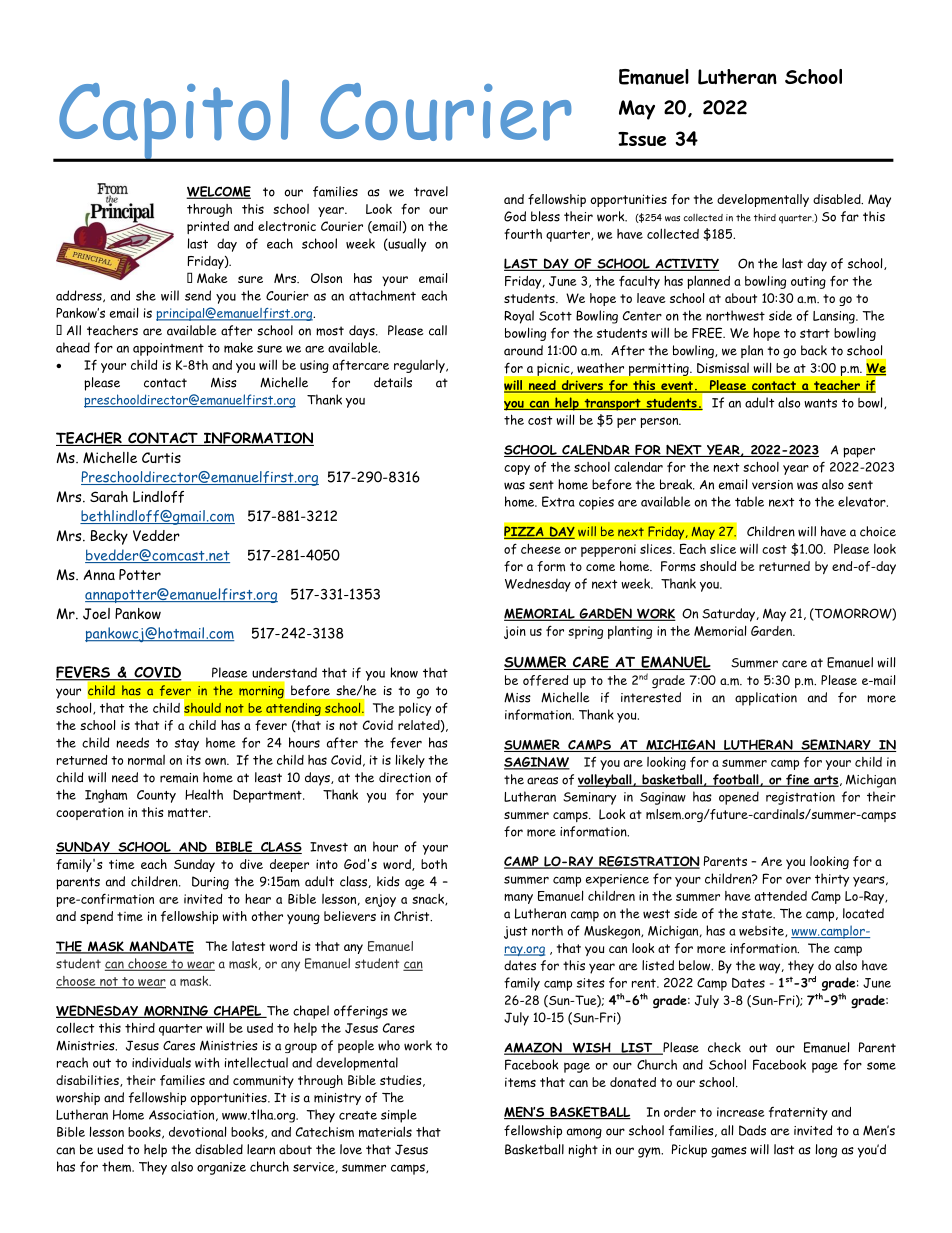  I want to click on likely, so click(410, 761).
